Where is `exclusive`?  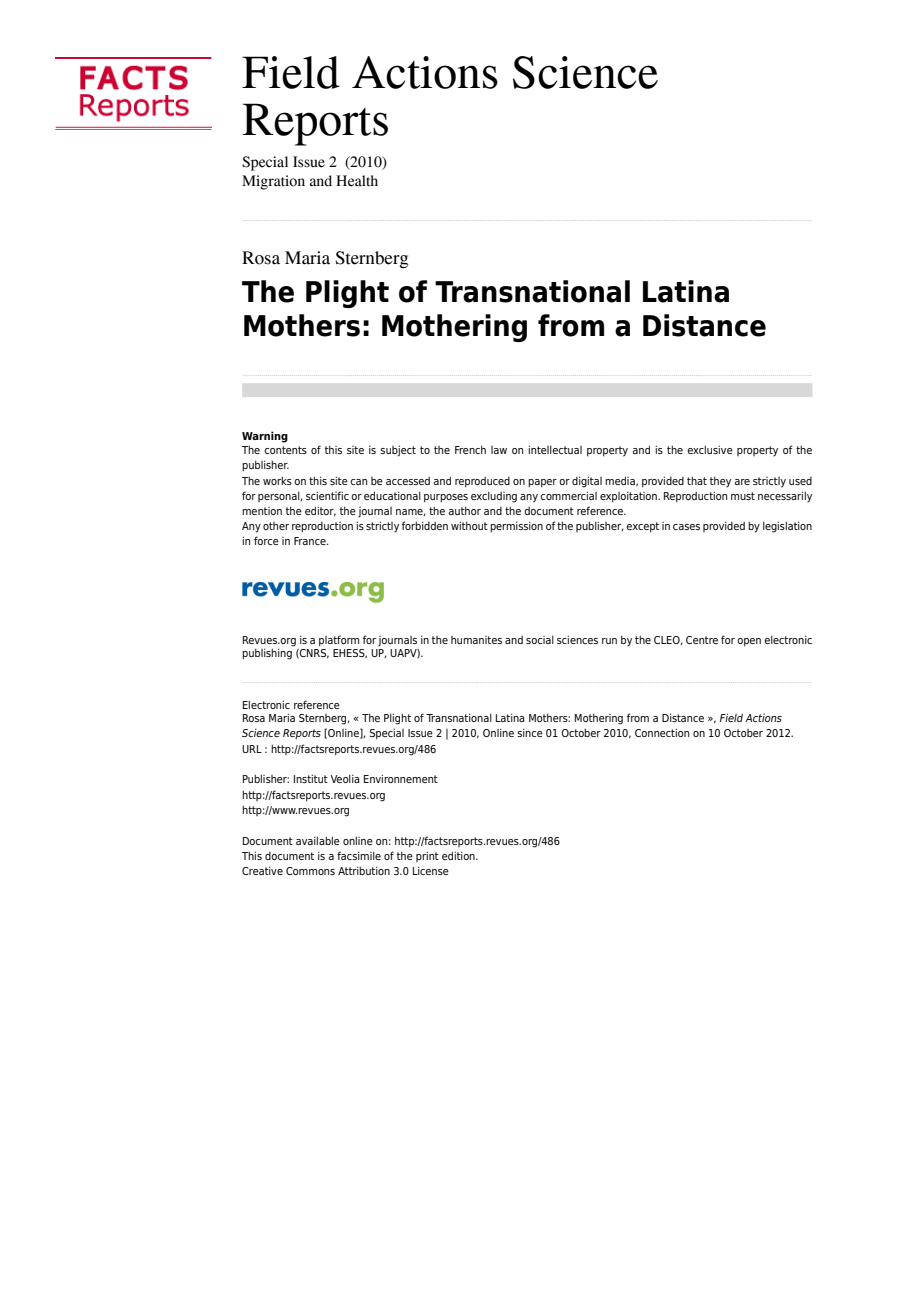
exclusive is located at coordinates (710, 449).
